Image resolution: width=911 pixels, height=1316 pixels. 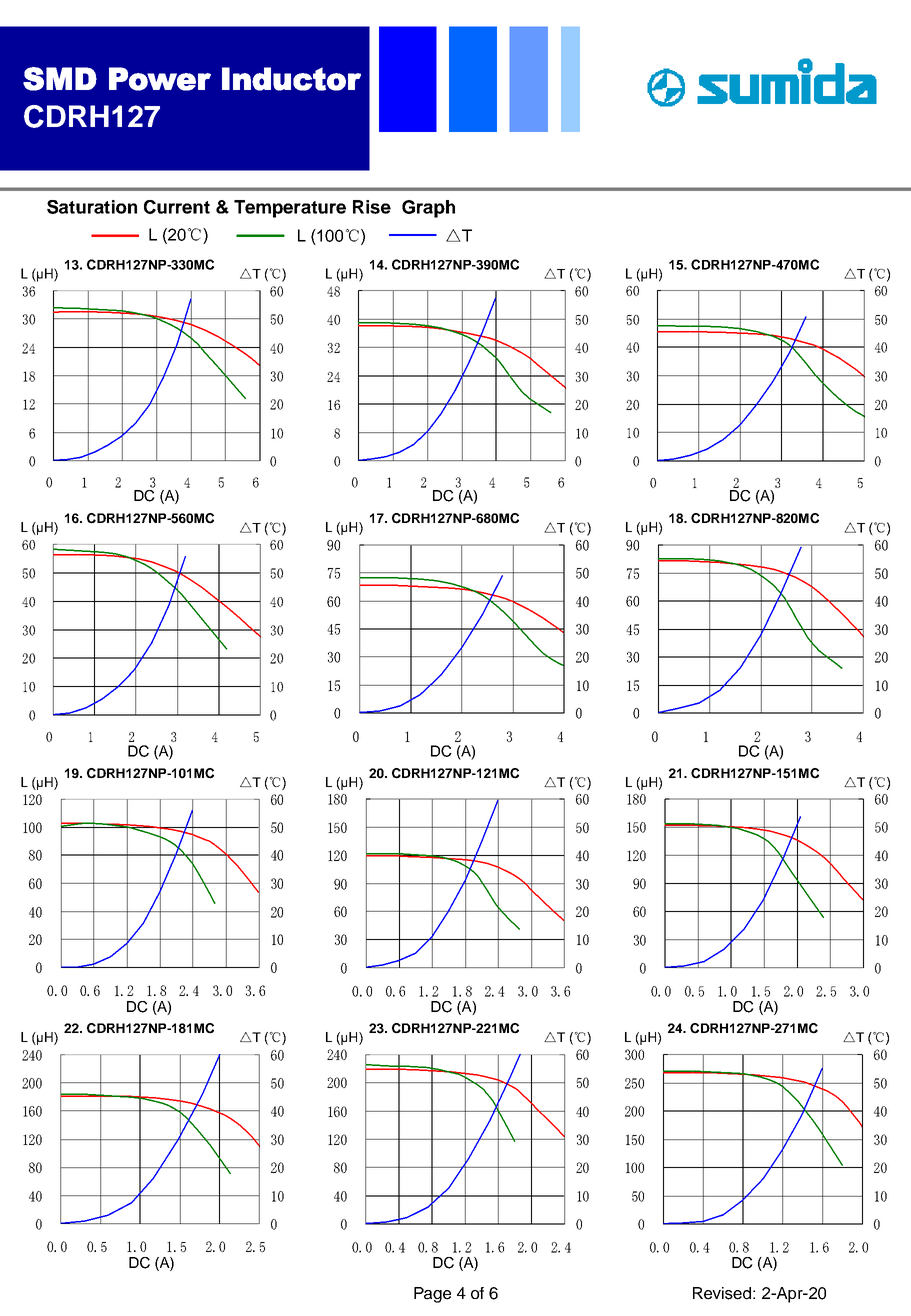 I want to click on Temperature, so click(x=290, y=209).
